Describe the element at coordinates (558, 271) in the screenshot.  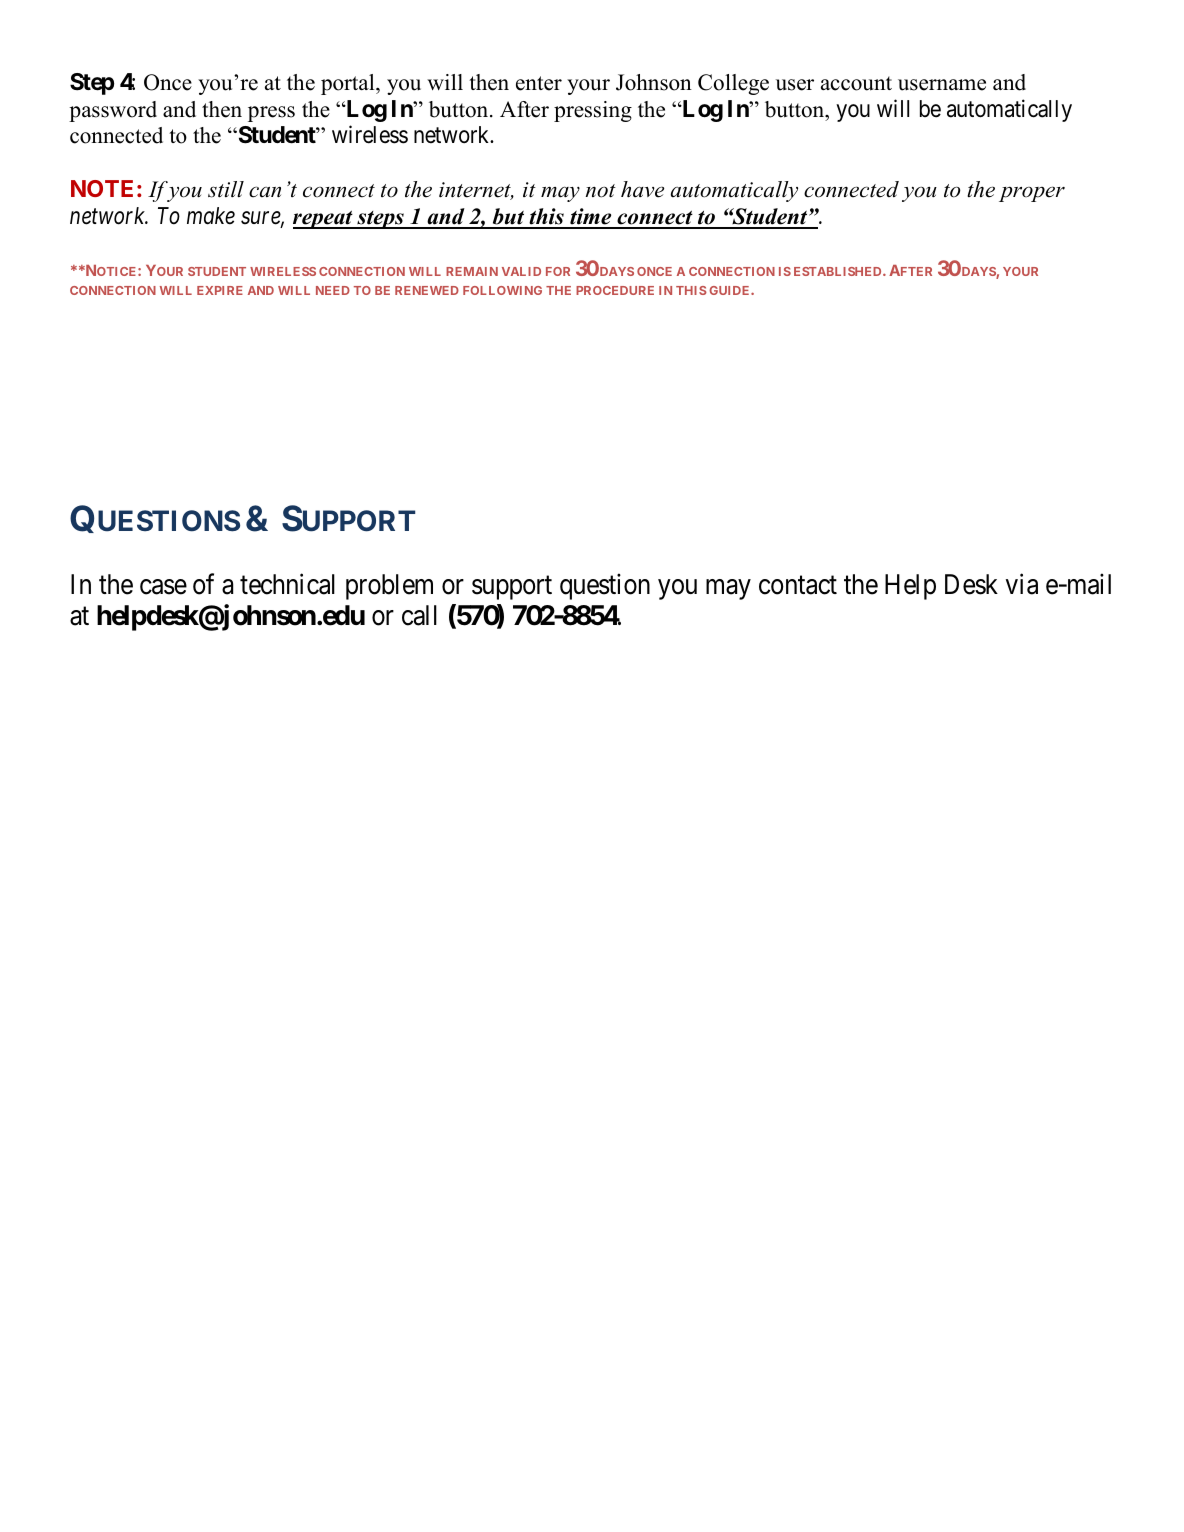
I see `FOR` at that location.
